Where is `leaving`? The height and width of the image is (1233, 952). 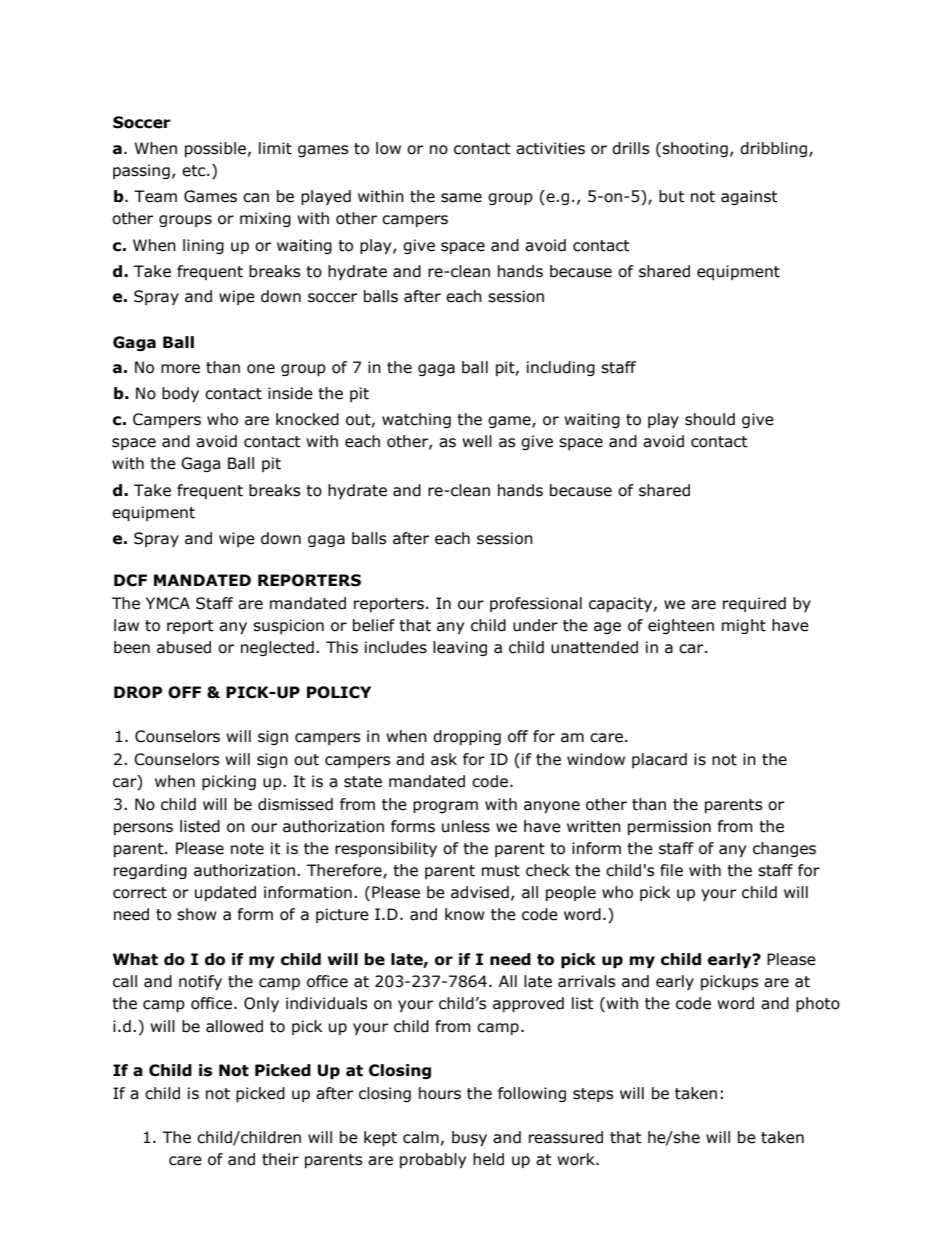
leaving is located at coordinates (460, 648).
